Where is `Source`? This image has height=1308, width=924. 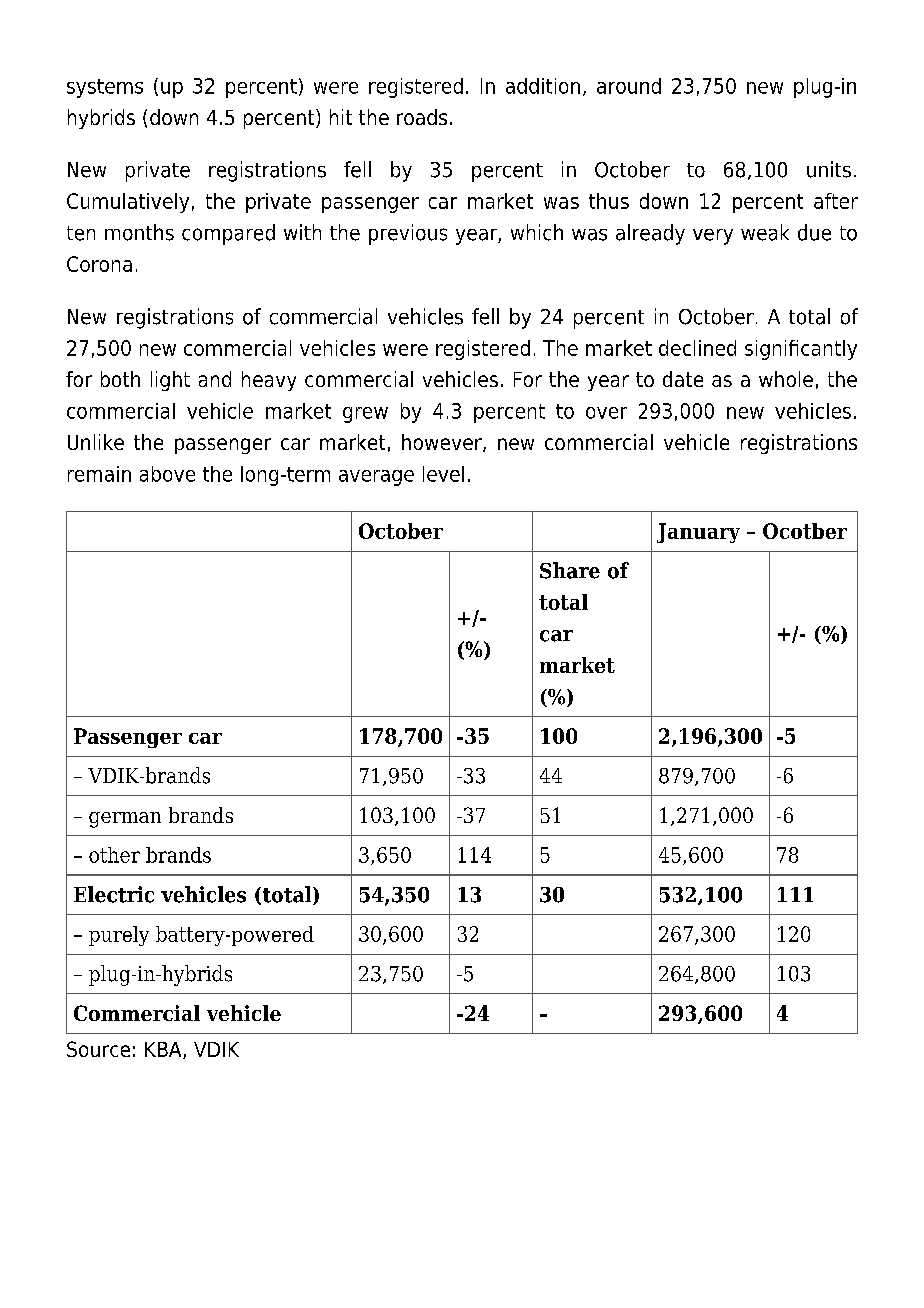
Source is located at coordinates (98, 1049).
